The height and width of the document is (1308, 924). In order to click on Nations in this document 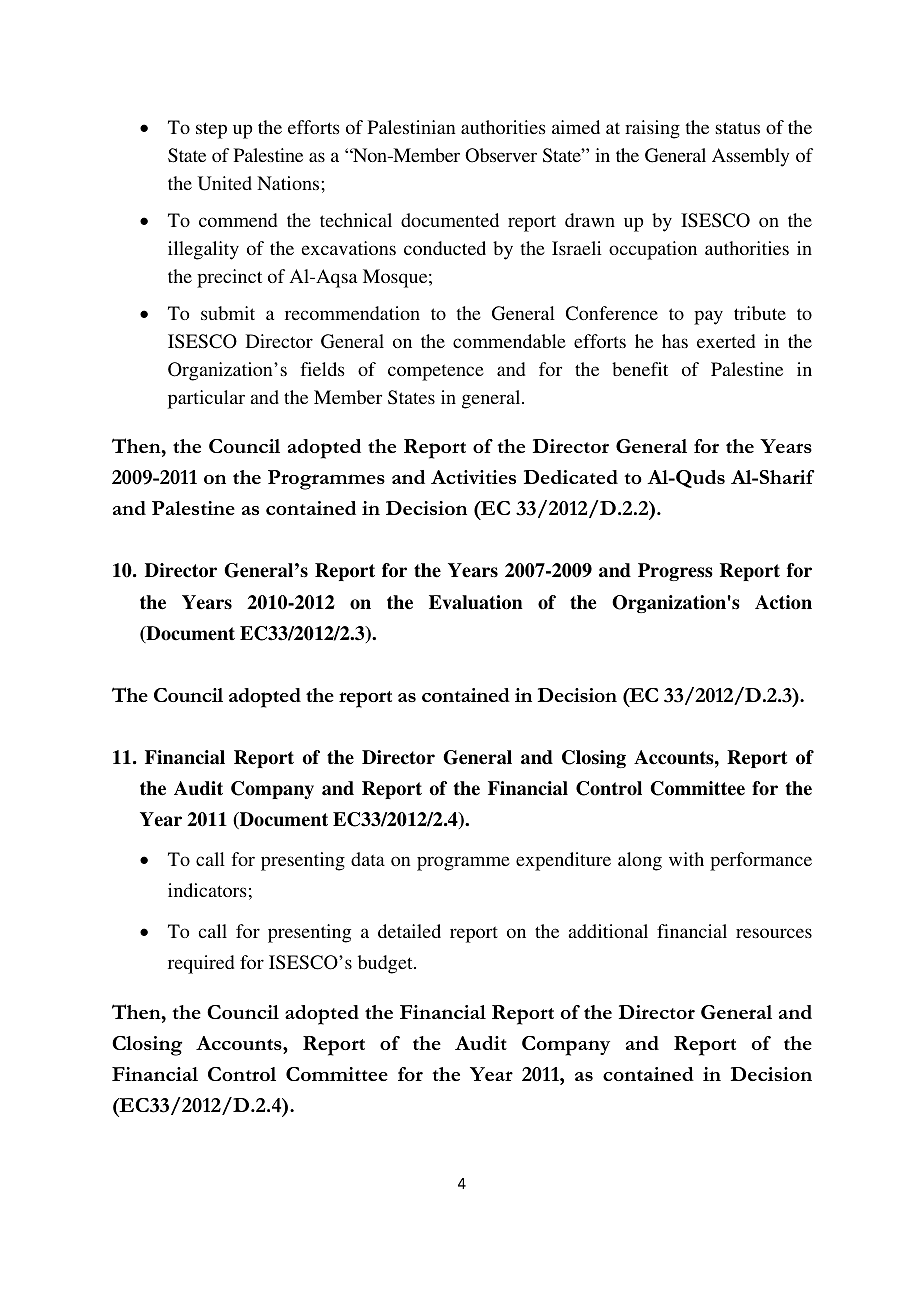, I will do `click(289, 183)`.
